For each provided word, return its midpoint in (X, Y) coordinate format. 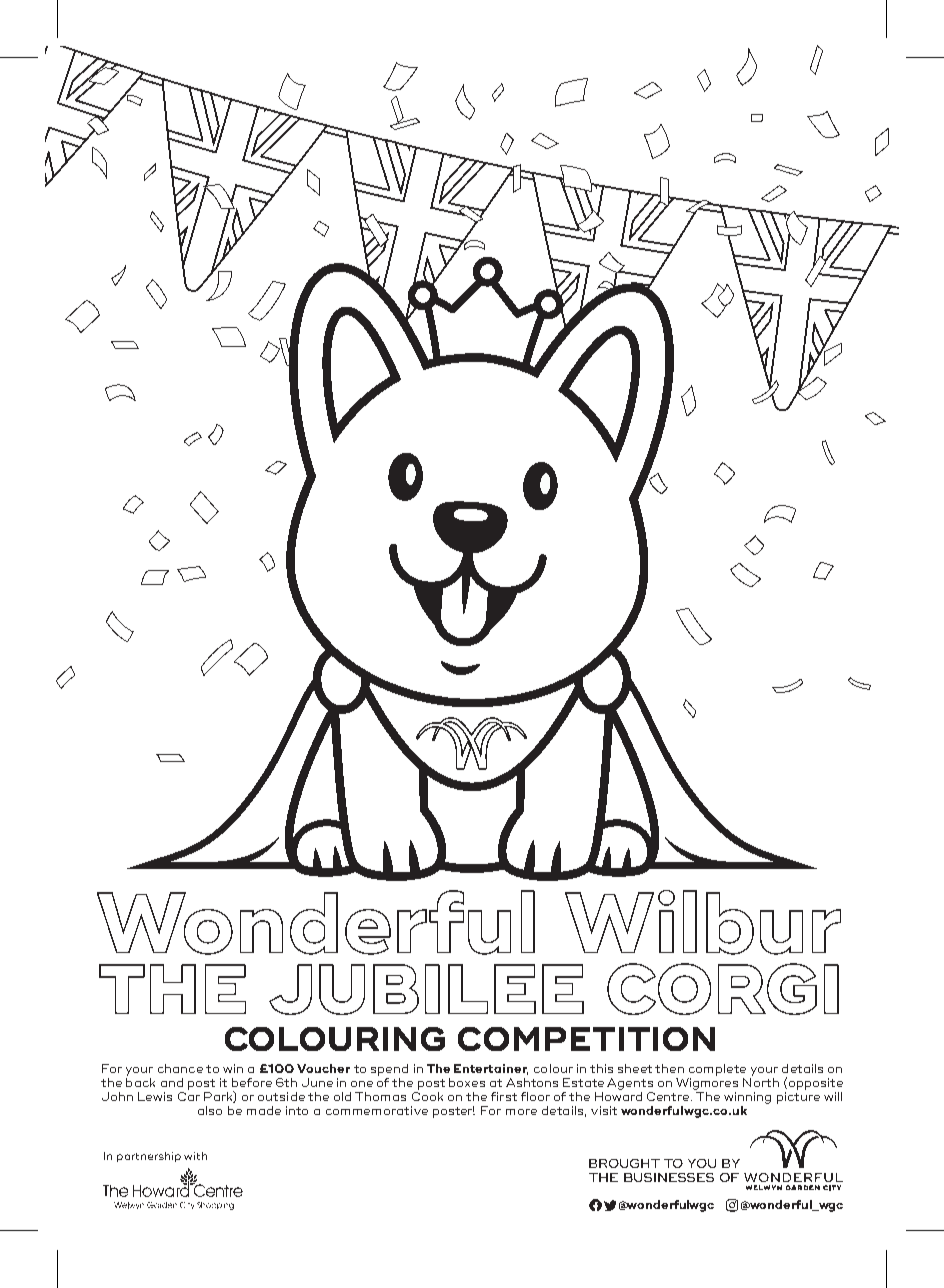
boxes (467, 1082)
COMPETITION (586, 1039)
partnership (149, 1157)
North (761, 1081)
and (172, 1082)
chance (180, 1068)
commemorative (377, 1110)
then (669, 1068)
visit (604, 1110)
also (210, 1110)
